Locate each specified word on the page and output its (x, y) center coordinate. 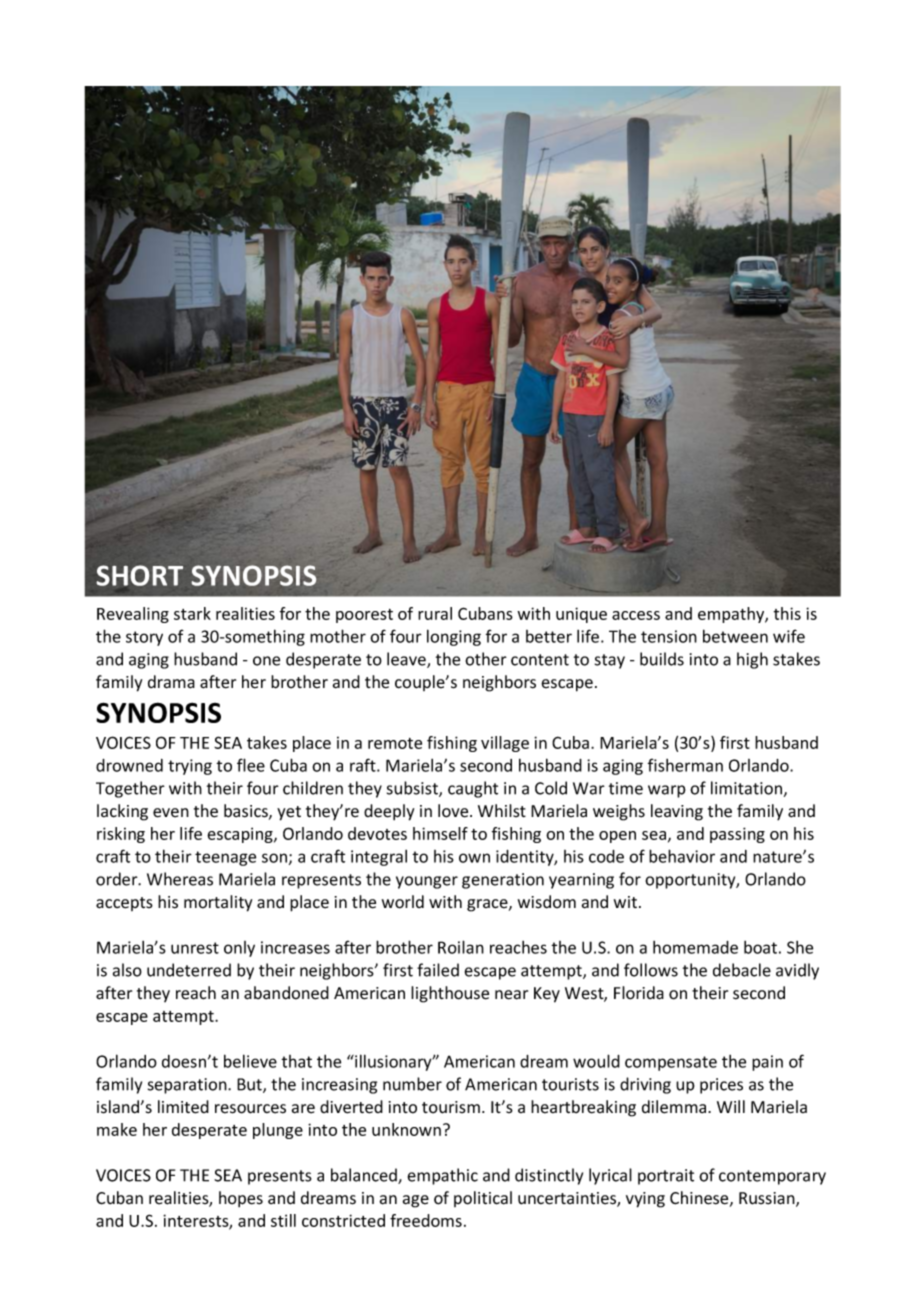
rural (435, 613)
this (787, 613)
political (483, 1199)
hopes (241, 1199)
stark (192, 613)
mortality (218, 903)
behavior (682, 856)
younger (427, 882)
